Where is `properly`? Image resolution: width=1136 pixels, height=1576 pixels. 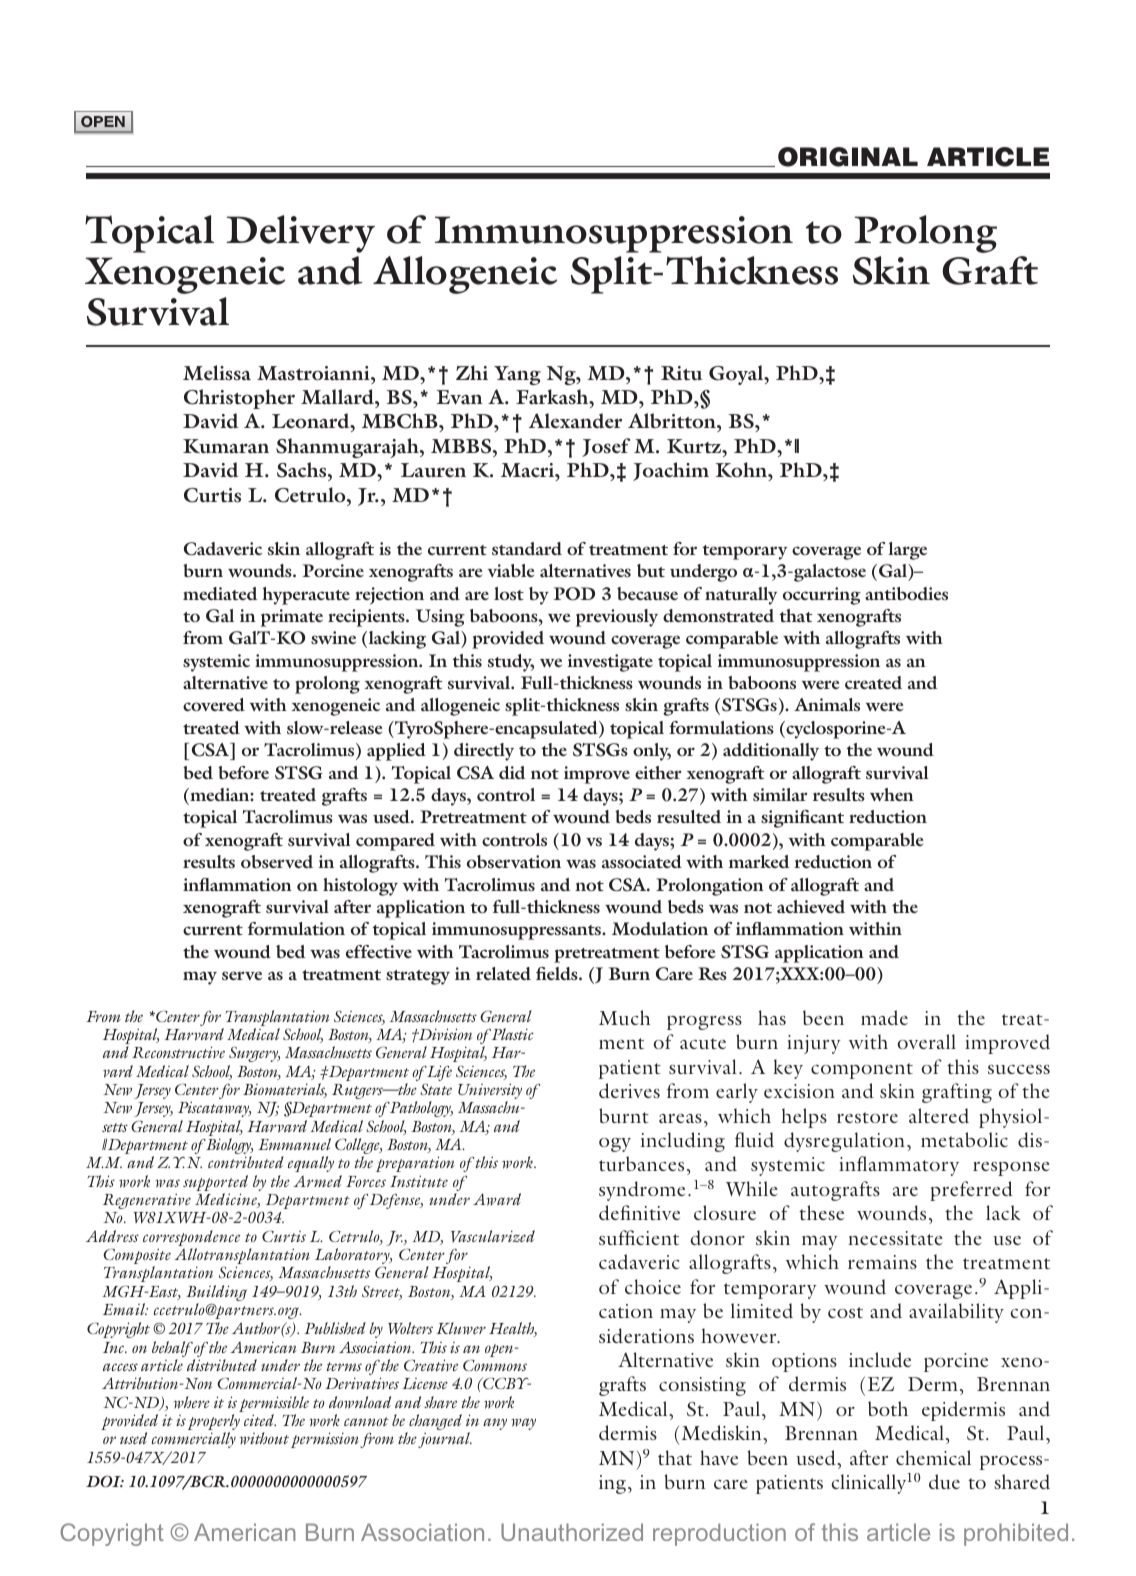
properly is located at coordinates (214, 1423).
